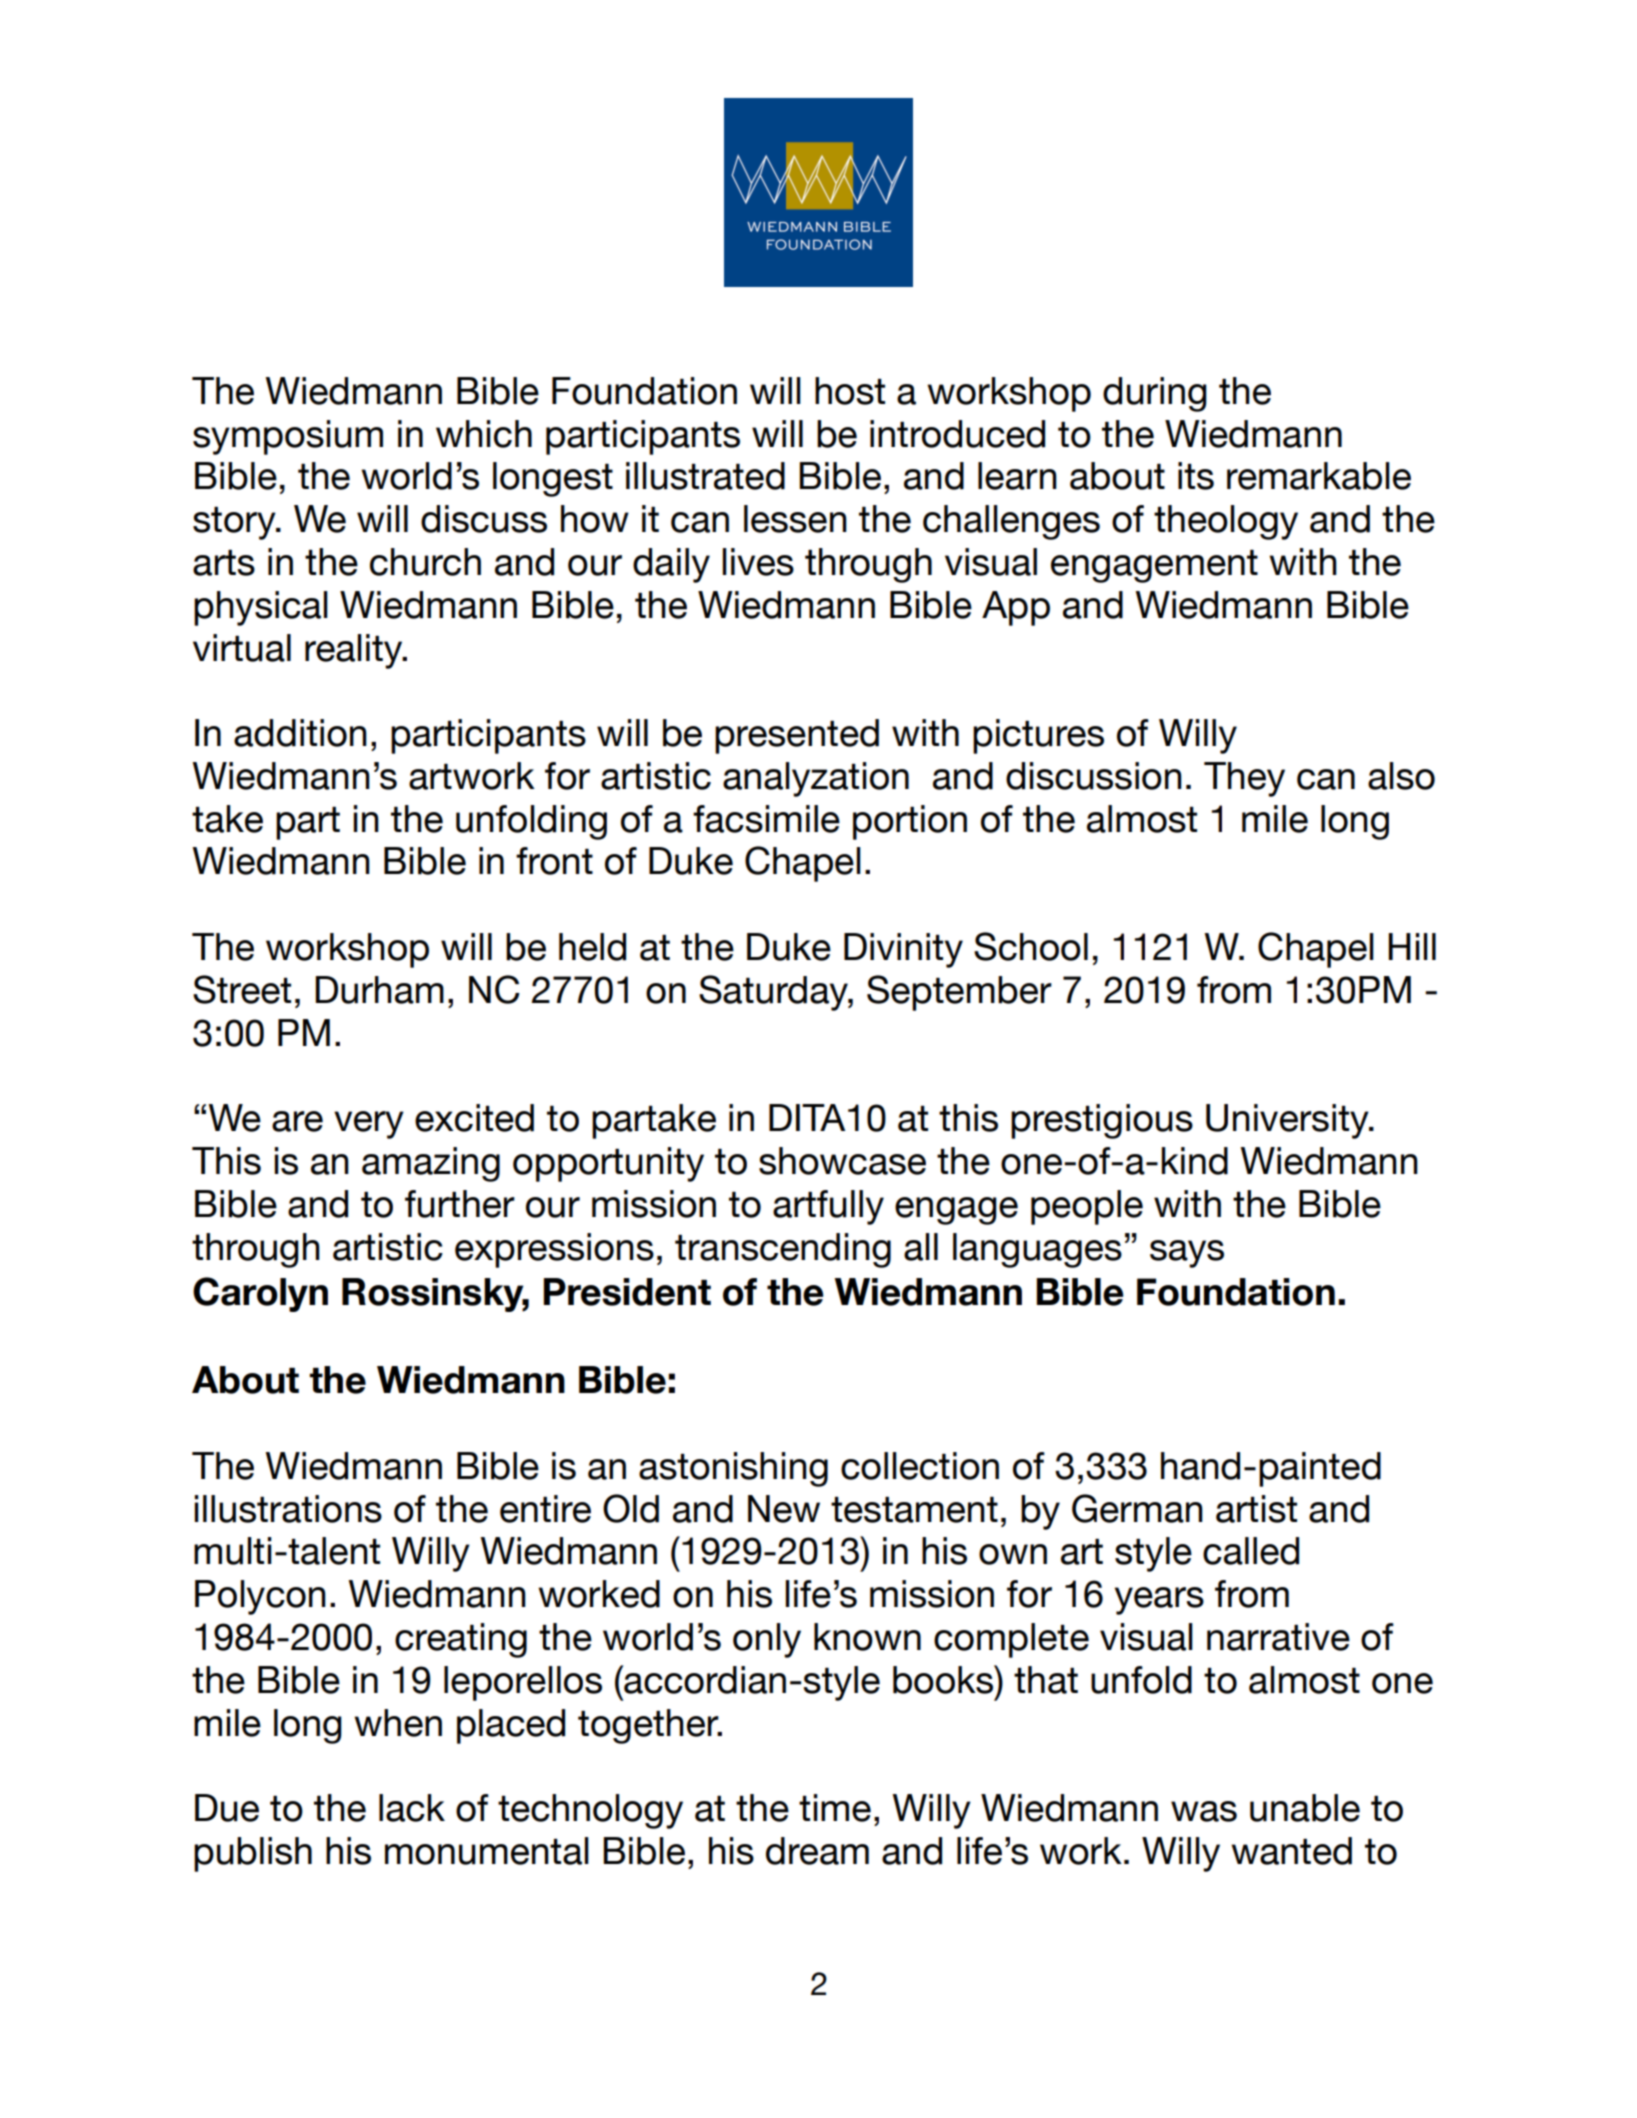 The height and width of the image is (2118, 1637). What do you see at coordinates (412, 1808) in the image?
I see `lack` at bounding box center [412, 1808].
